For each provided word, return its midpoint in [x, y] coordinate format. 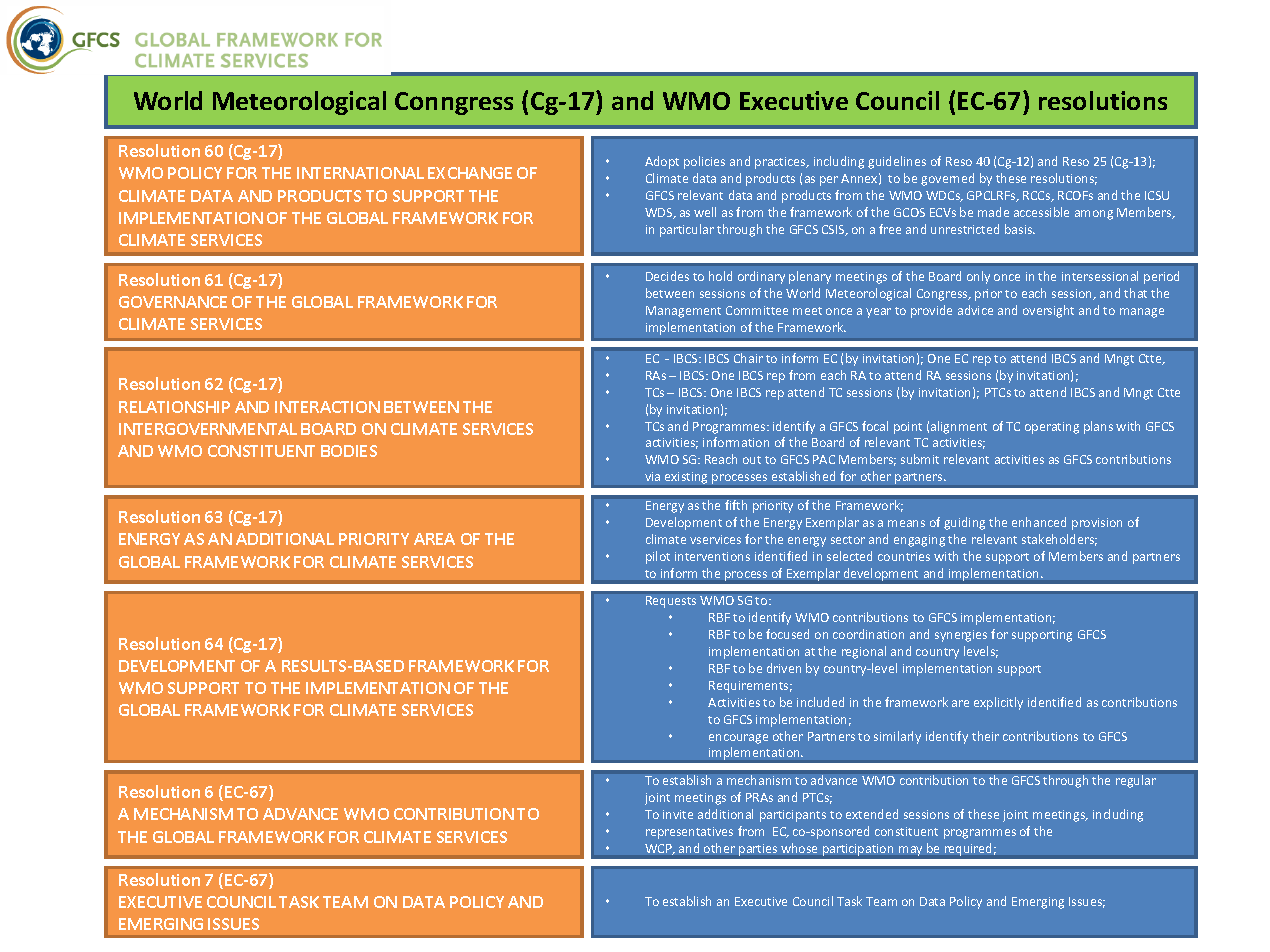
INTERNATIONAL [360, 173]
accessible [1041, 212]
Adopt [662, 162]
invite [678, 814]
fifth [736, 505]
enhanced [1039, 522]
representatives [689, 833]
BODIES [349, 451]
